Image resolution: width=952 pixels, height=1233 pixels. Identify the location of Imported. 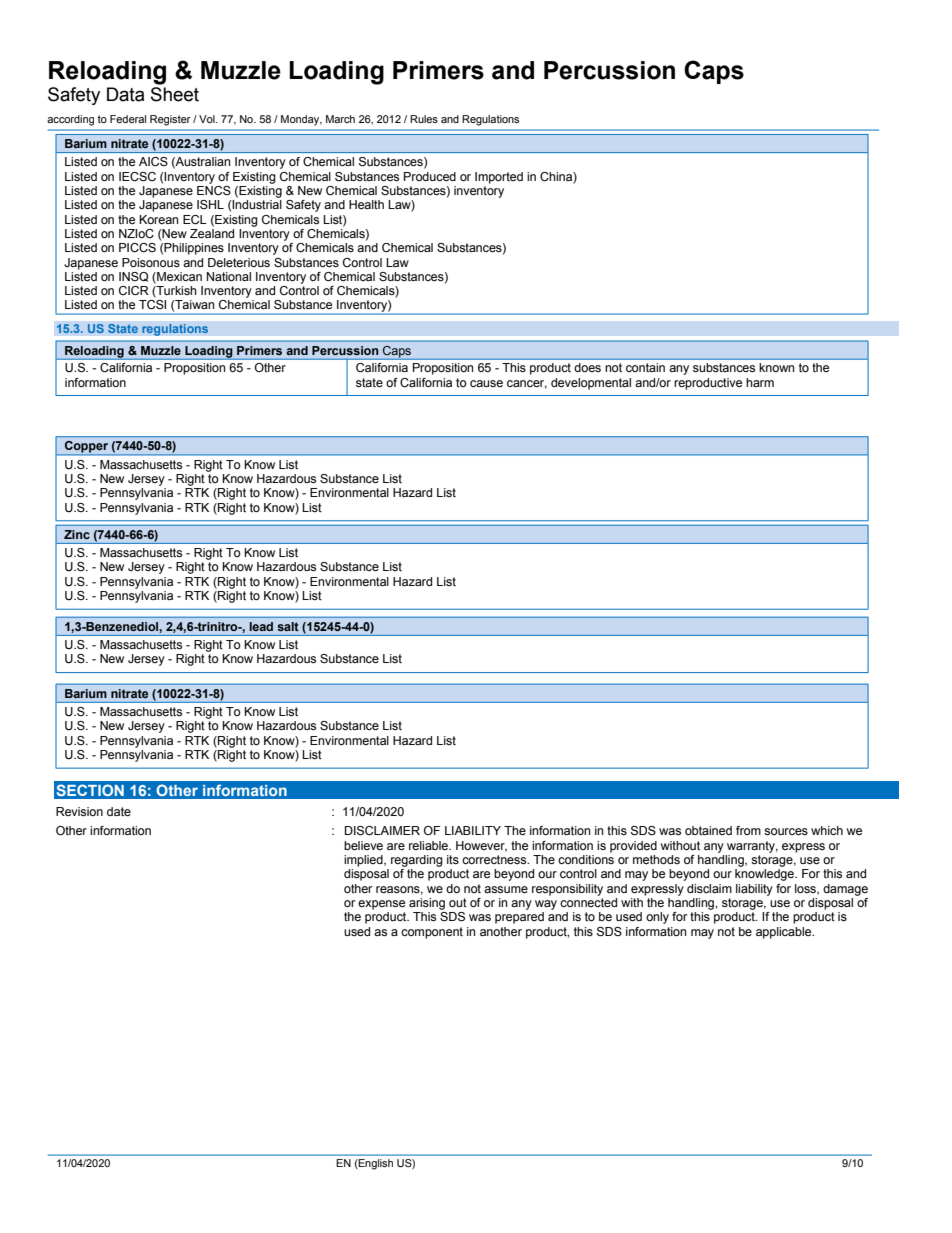
(499, 178).
